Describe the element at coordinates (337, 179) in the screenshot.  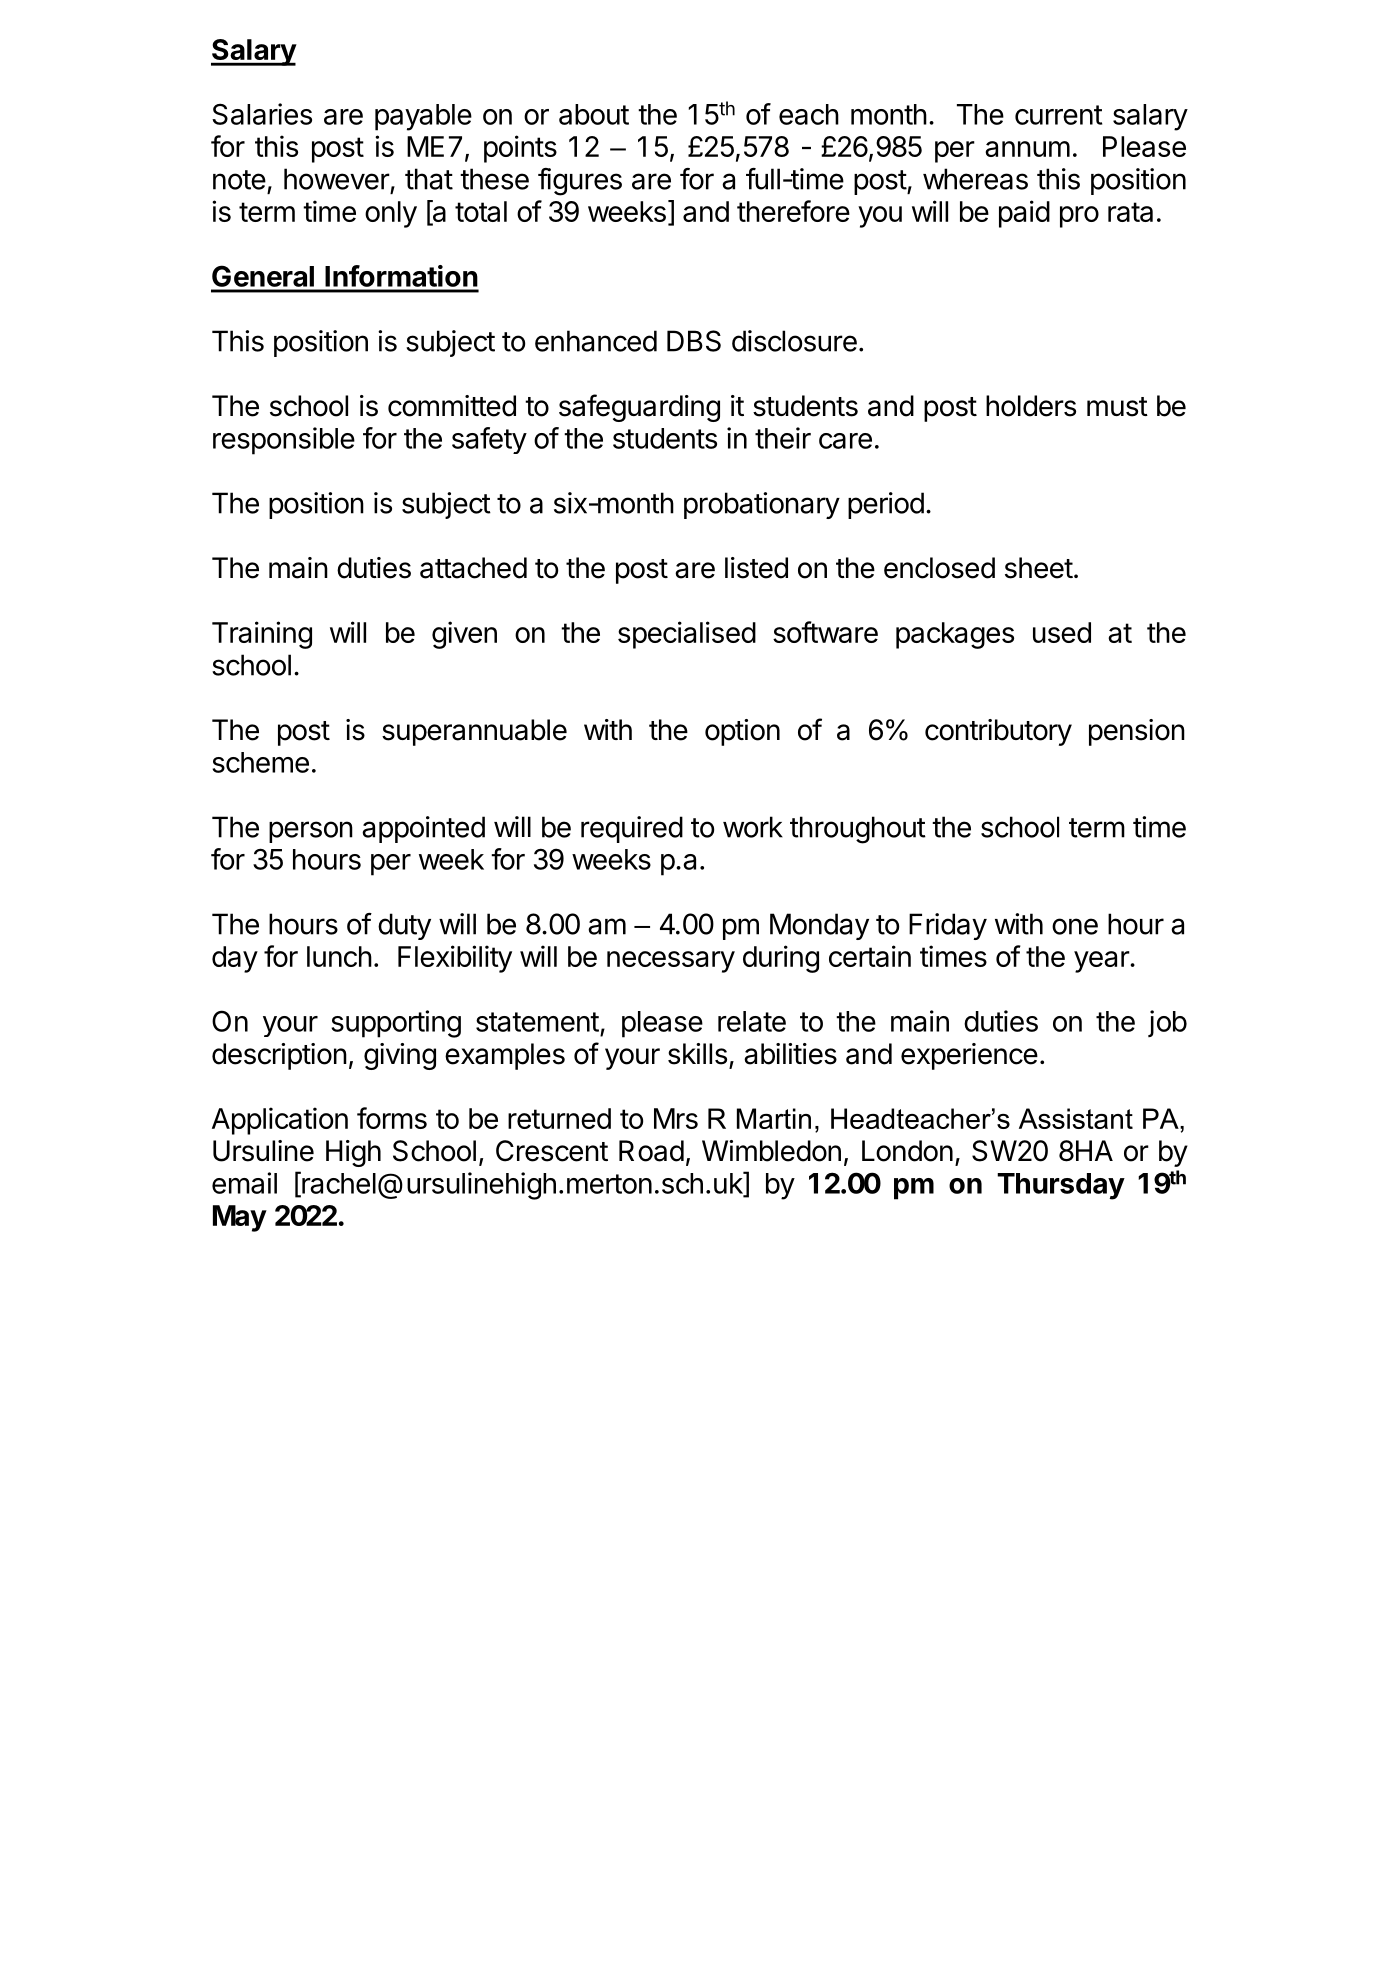
I see `however` at that location.
